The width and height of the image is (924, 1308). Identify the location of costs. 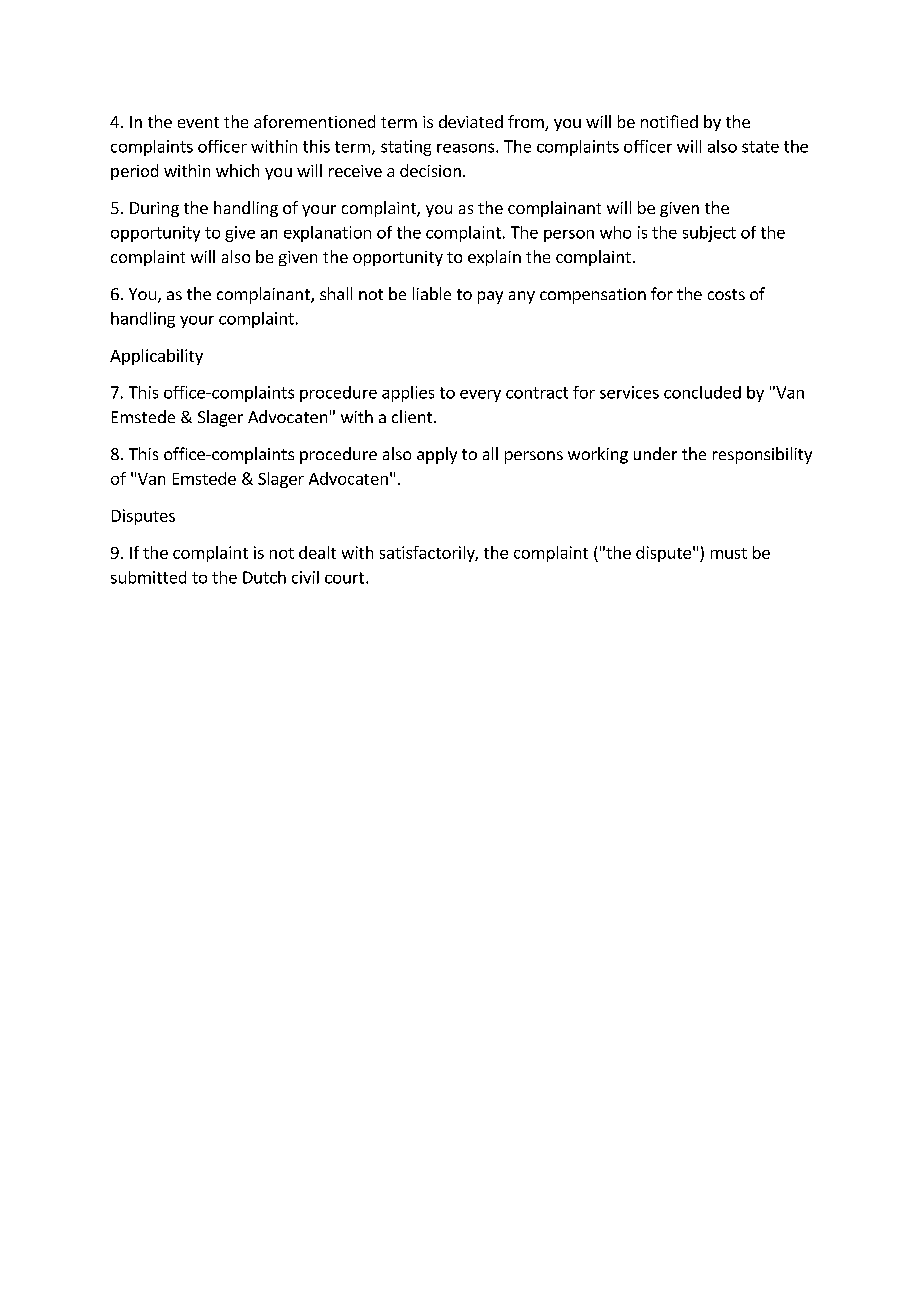
(726, 294).
